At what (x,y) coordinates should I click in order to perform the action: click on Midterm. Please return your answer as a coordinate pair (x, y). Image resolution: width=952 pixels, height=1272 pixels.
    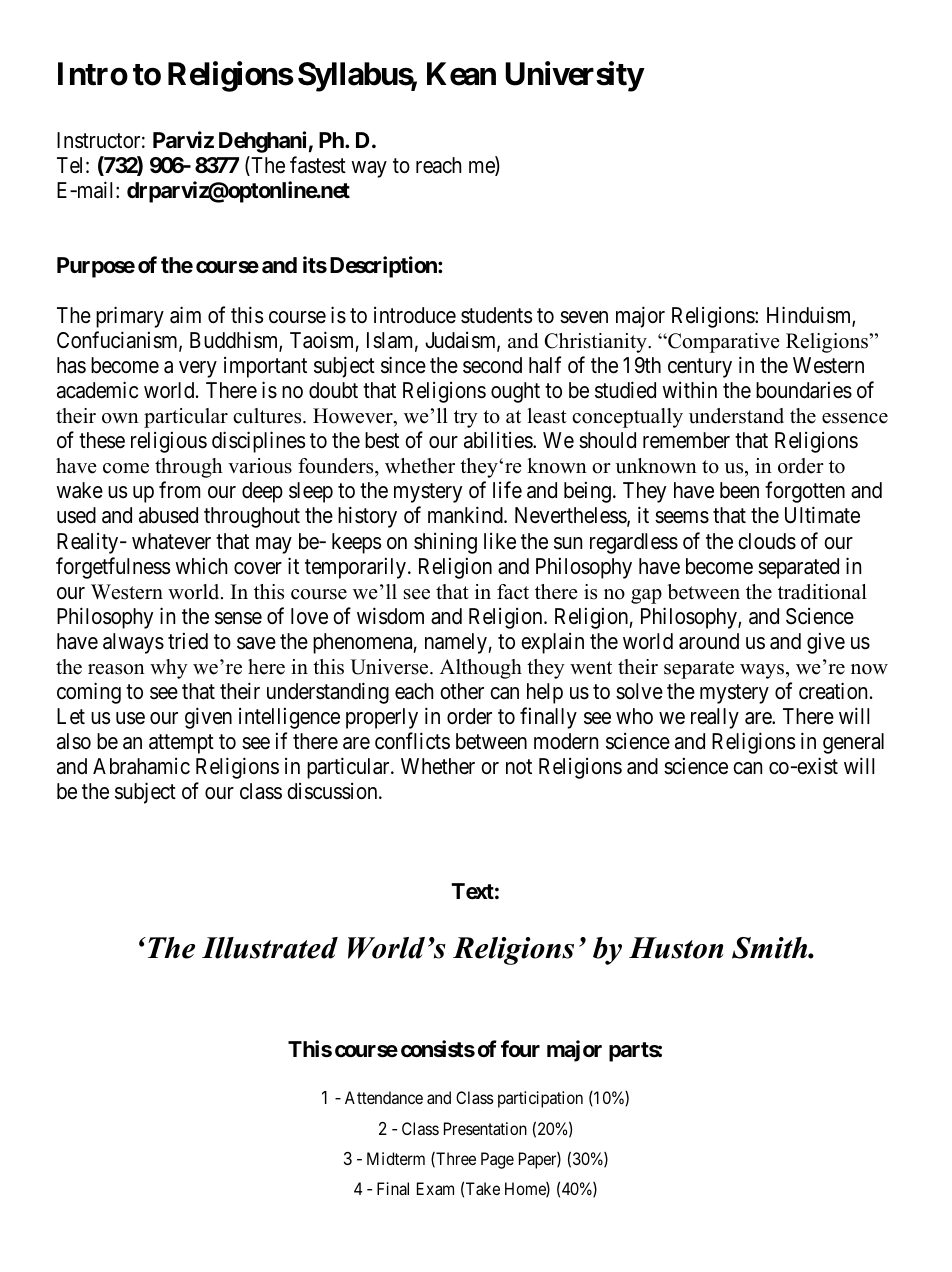
    Looking at the image, I should click on (396, 1158).
